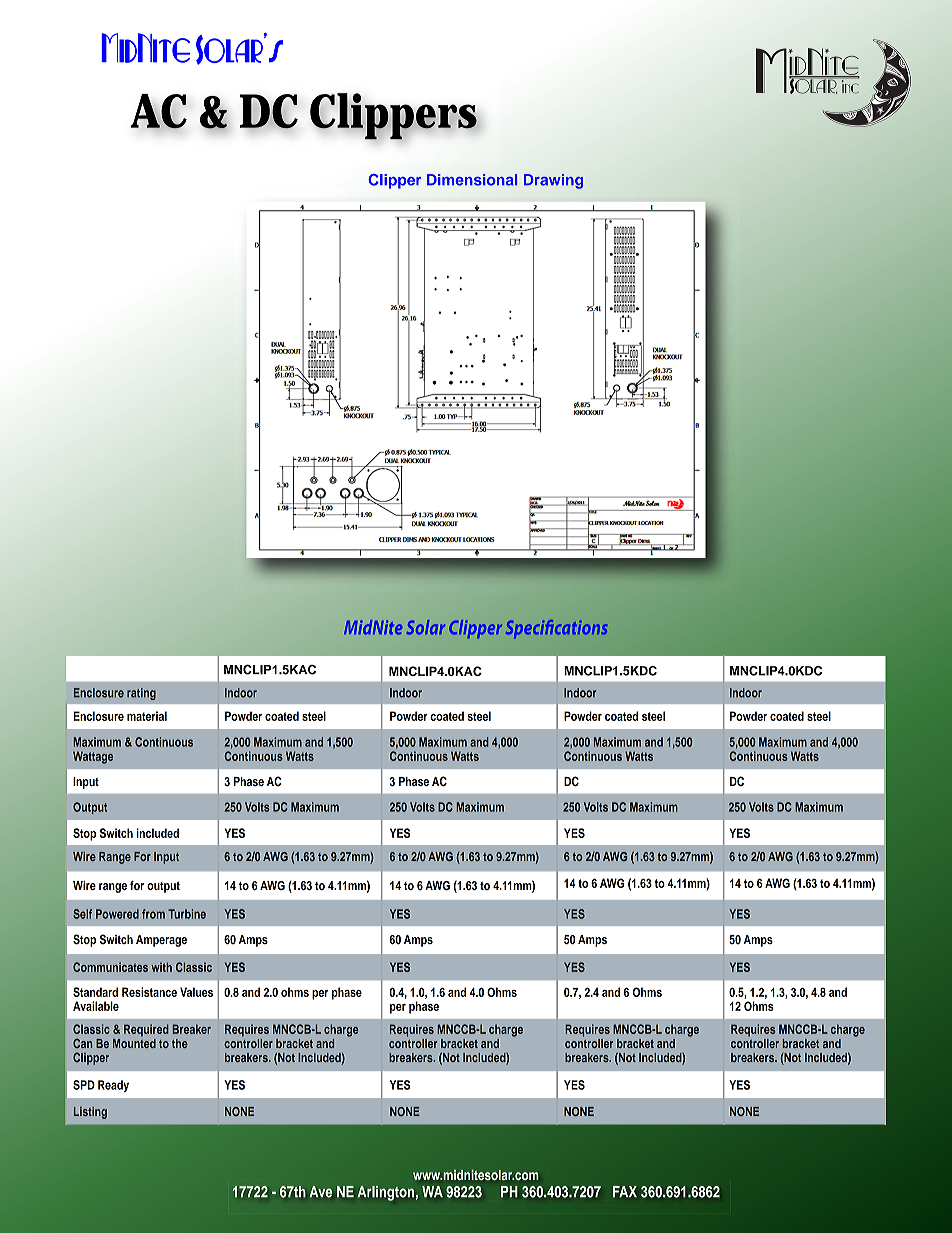  What do you see at coordinates (321, 1192) in the screenshot?
I see `Ave` at bounding box center [321, 1192].
